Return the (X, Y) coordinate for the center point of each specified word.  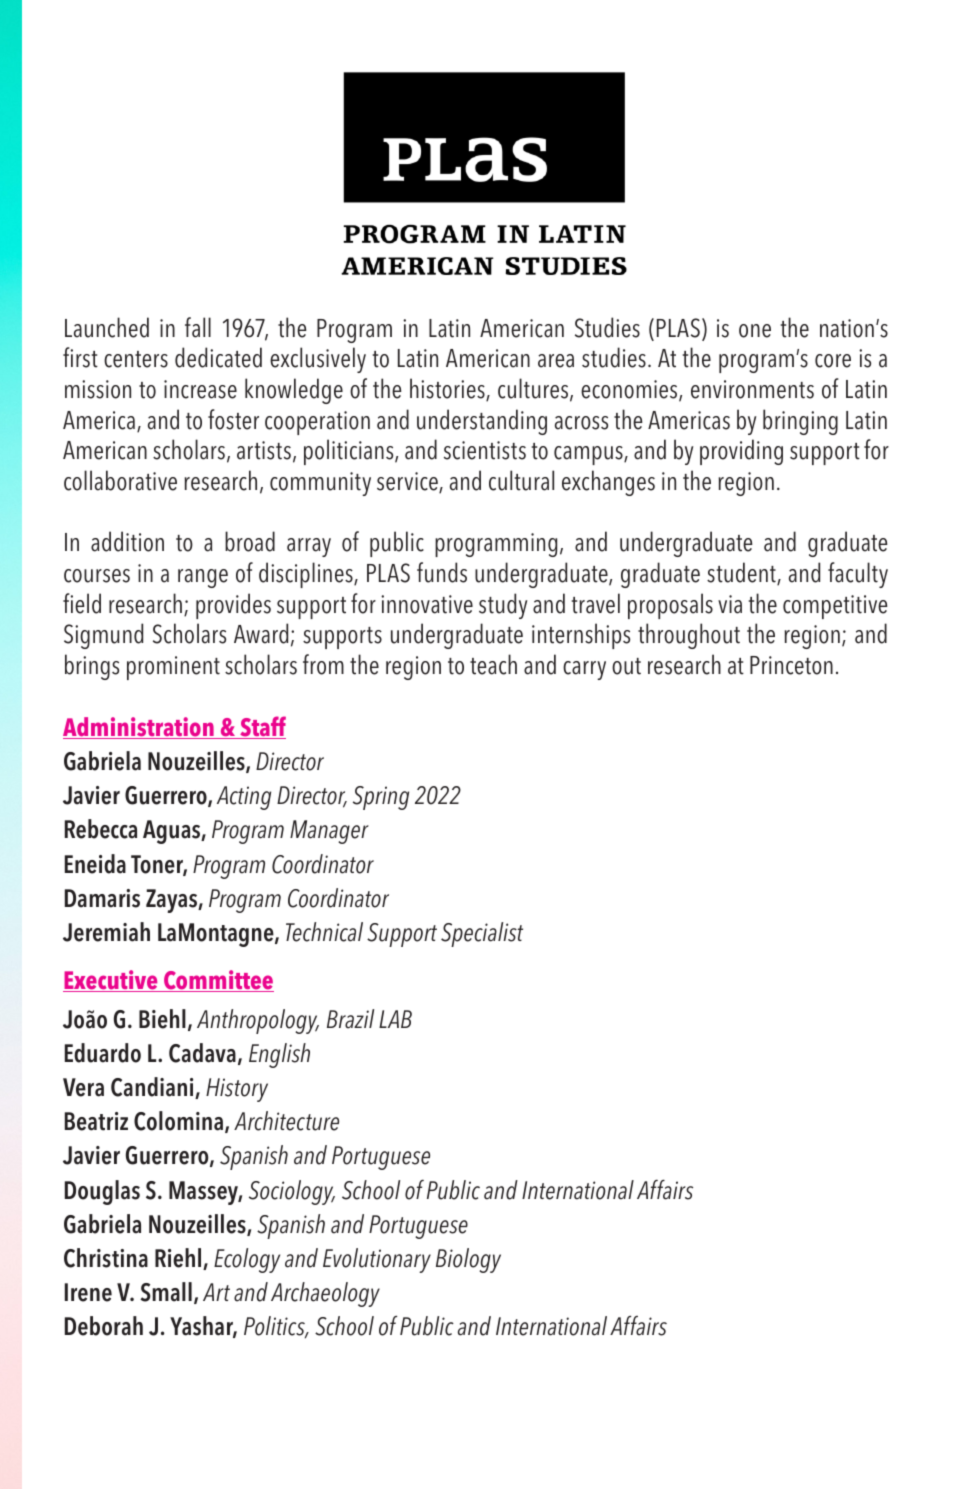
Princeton (791, 665)
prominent (173, 668)
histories (448, 389)
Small (166, 1292)
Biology (468, 1260)
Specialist (482, 934)
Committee (218, 981)
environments (752, 389)
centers (136, 359)
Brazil (350, 1019)
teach (493, 664)
